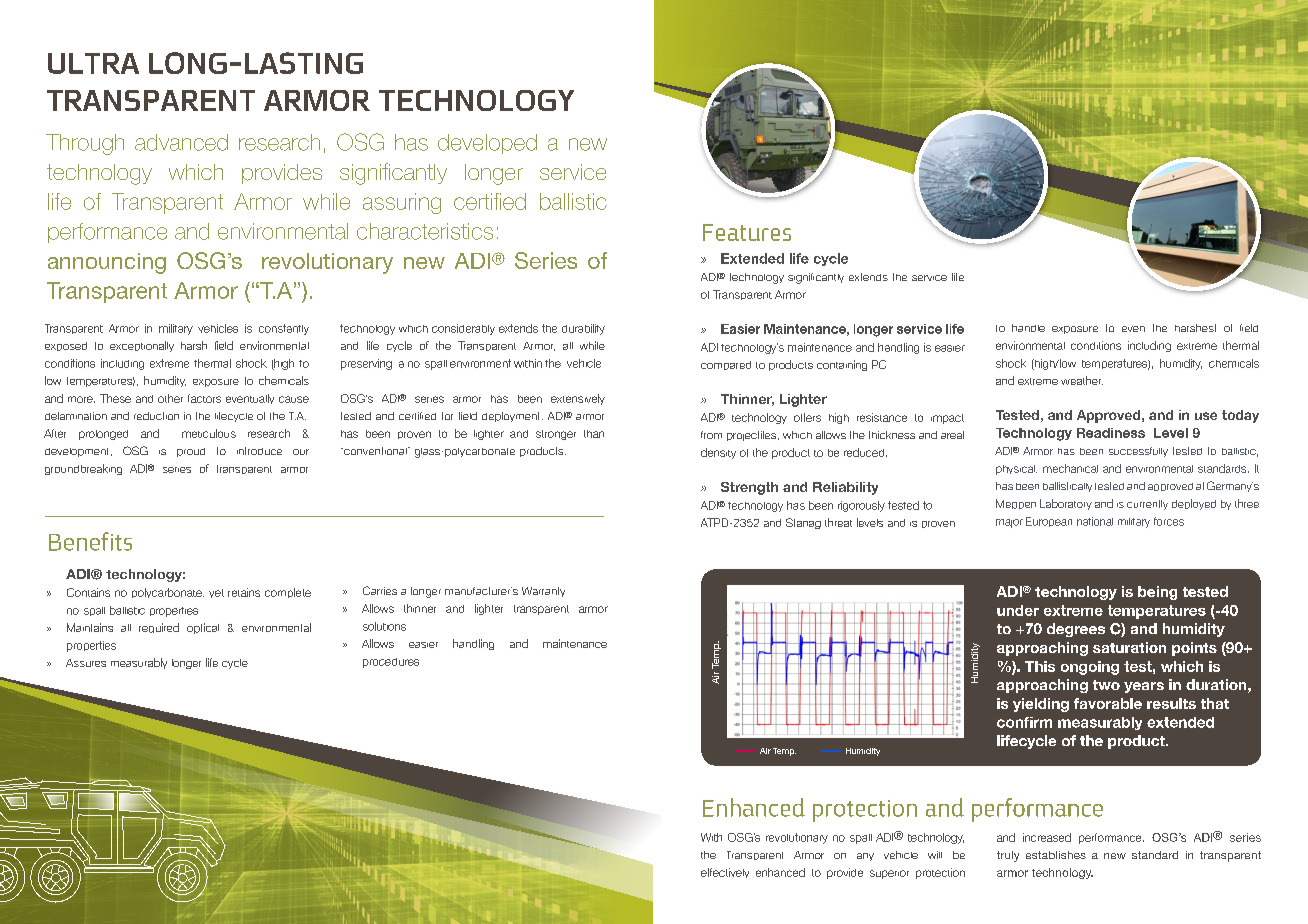 The image size is (1308, 924). Describe the element at coordinates (543, 592) in the screenshot. I see `Warranty` at that location.
